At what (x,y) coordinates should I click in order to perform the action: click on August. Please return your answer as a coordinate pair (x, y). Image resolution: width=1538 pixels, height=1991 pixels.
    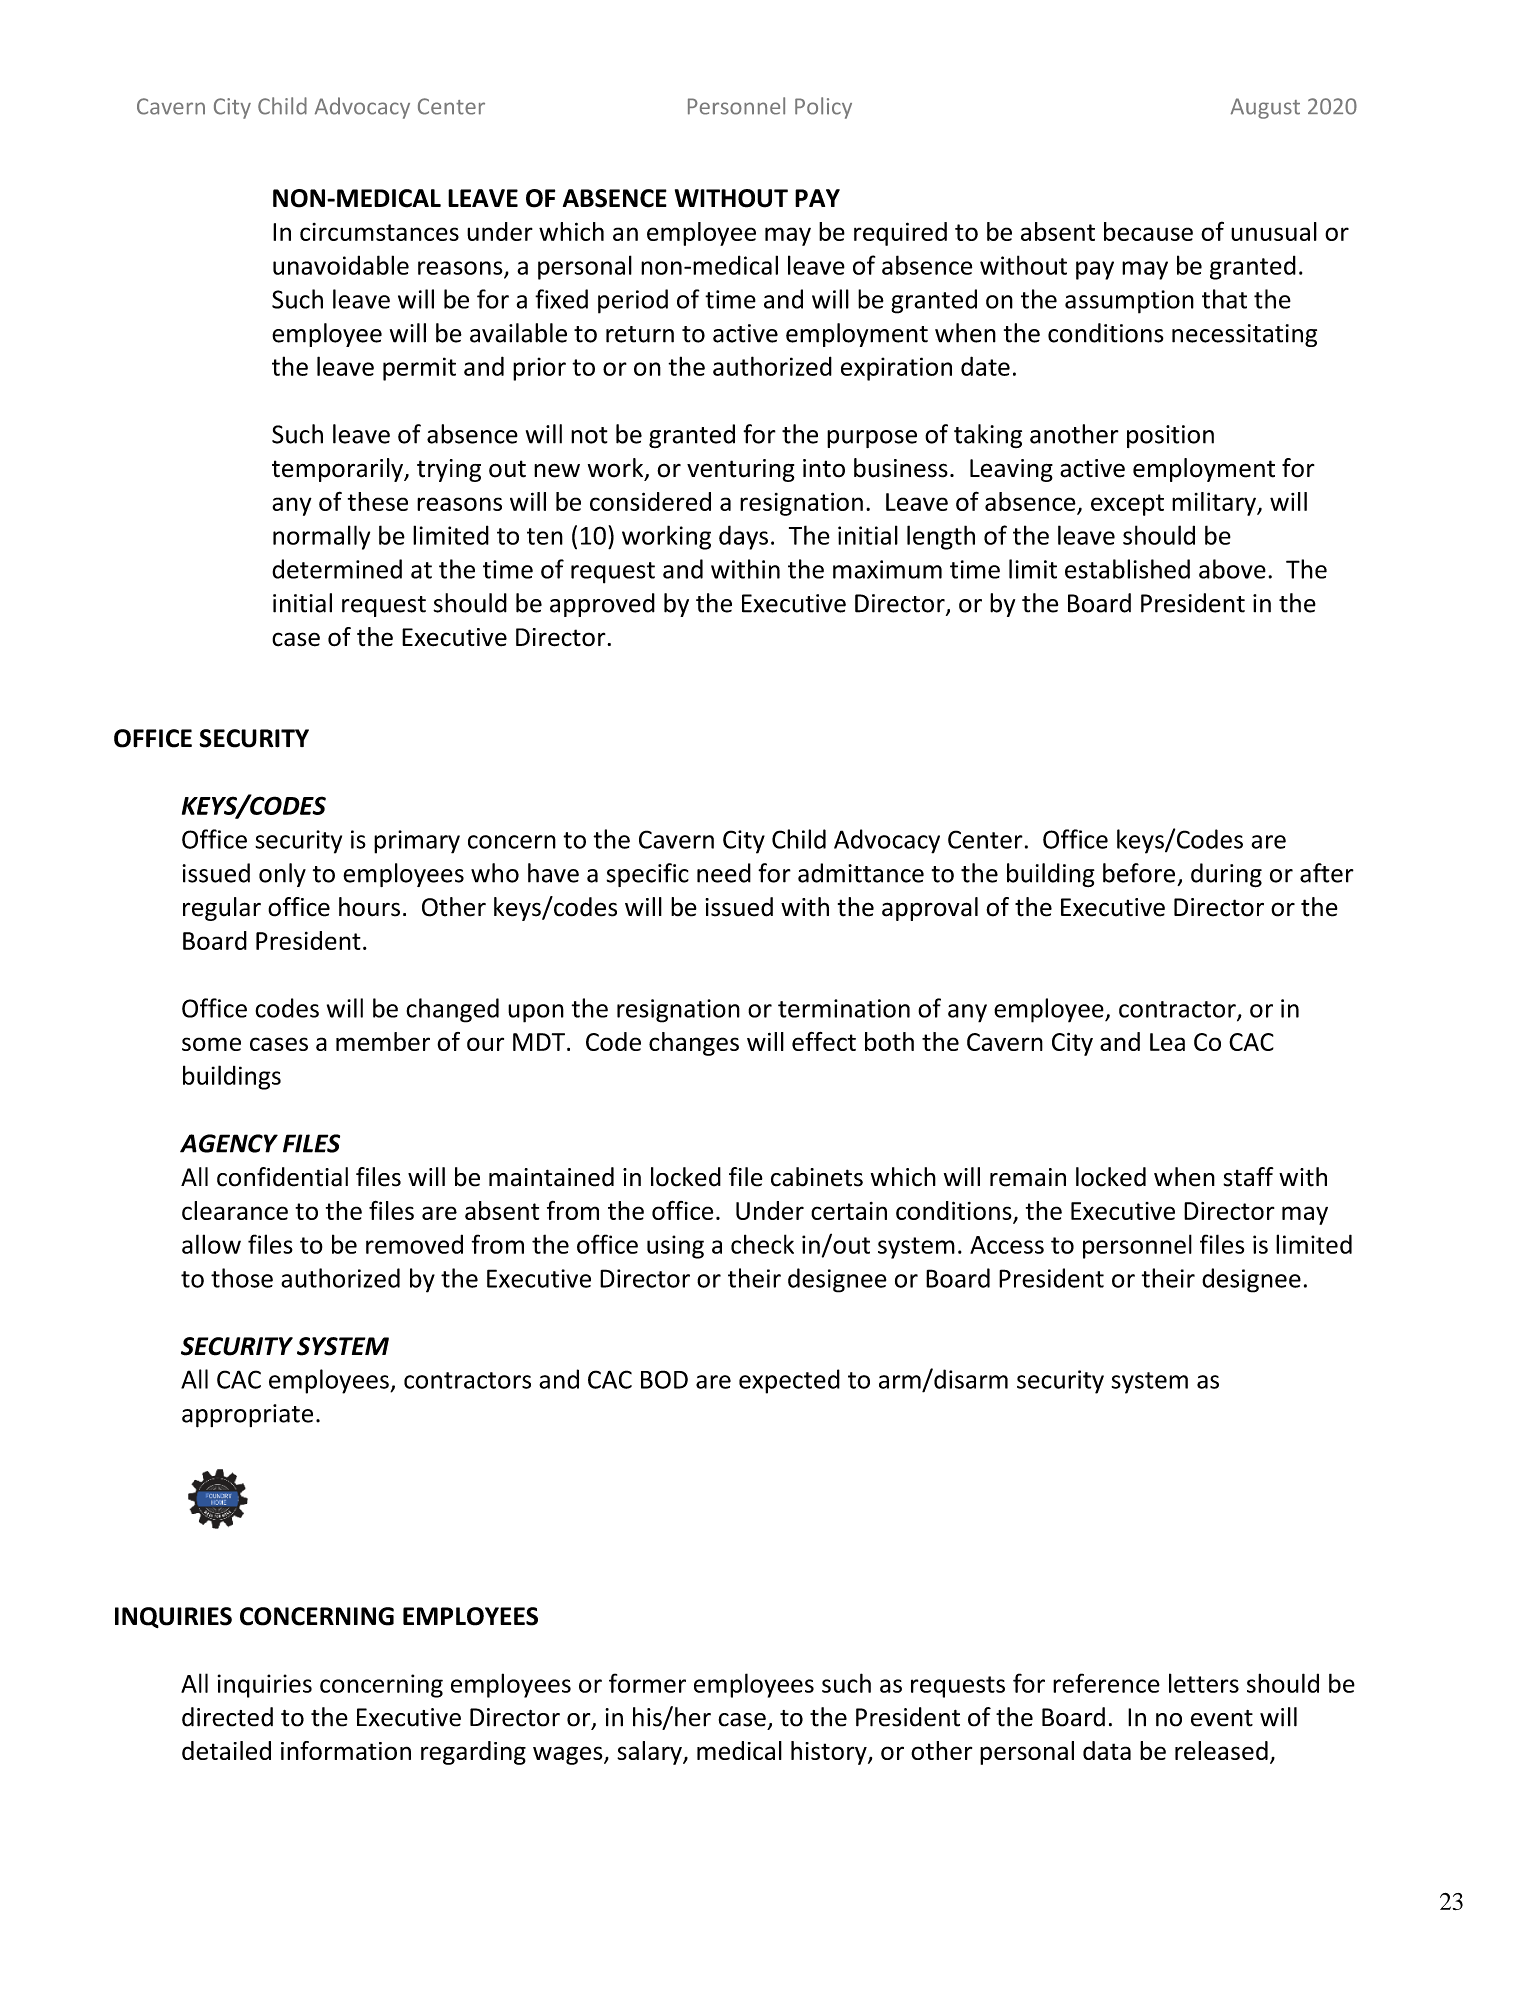
    Looking at the image, I should click on (1265, 108).
